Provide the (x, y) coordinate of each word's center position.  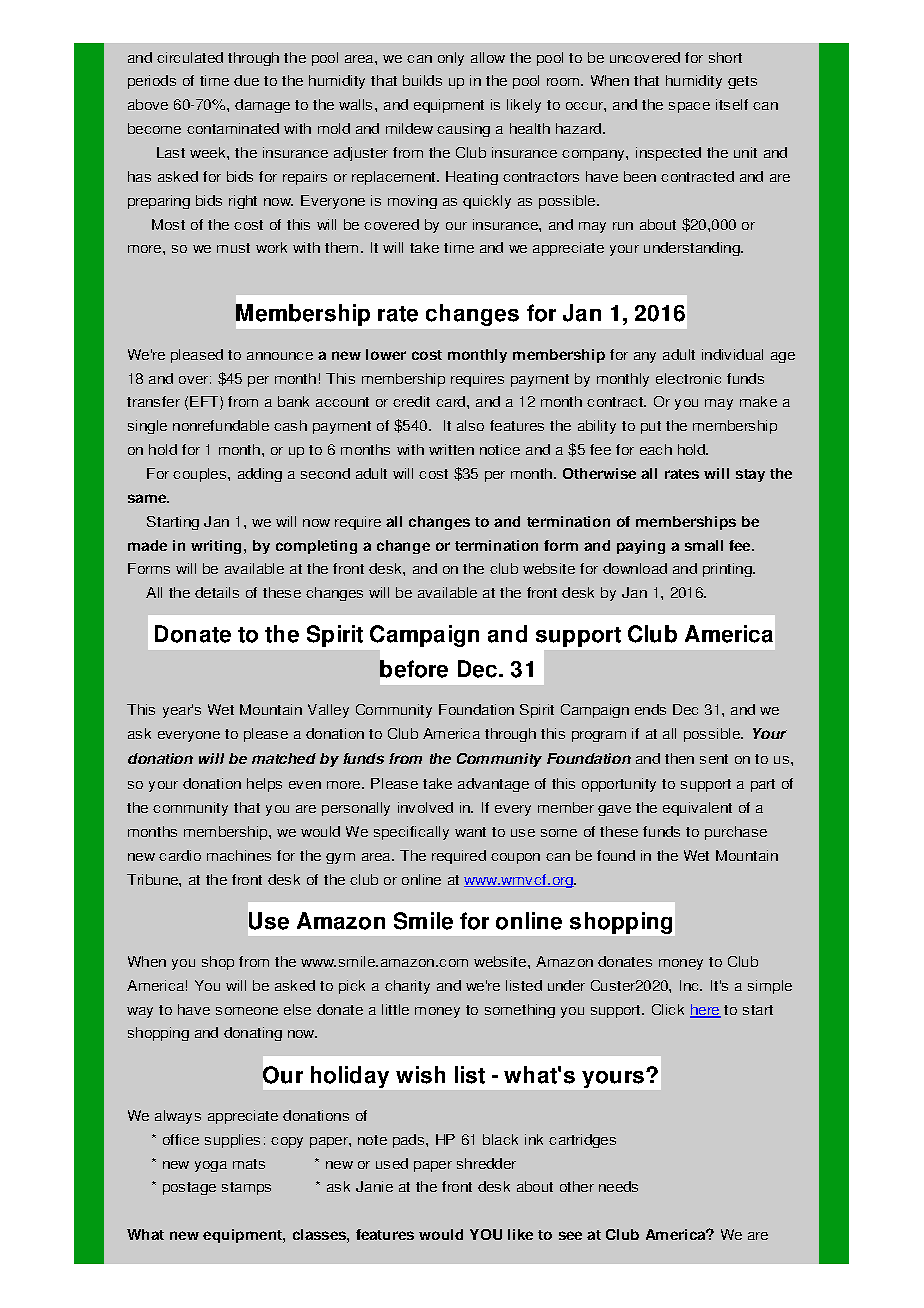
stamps (246, 1188)
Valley (328, 711)
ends (650, 709)
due (246, 80)
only (451, 59)
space (689, 107)
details (217, 592)
